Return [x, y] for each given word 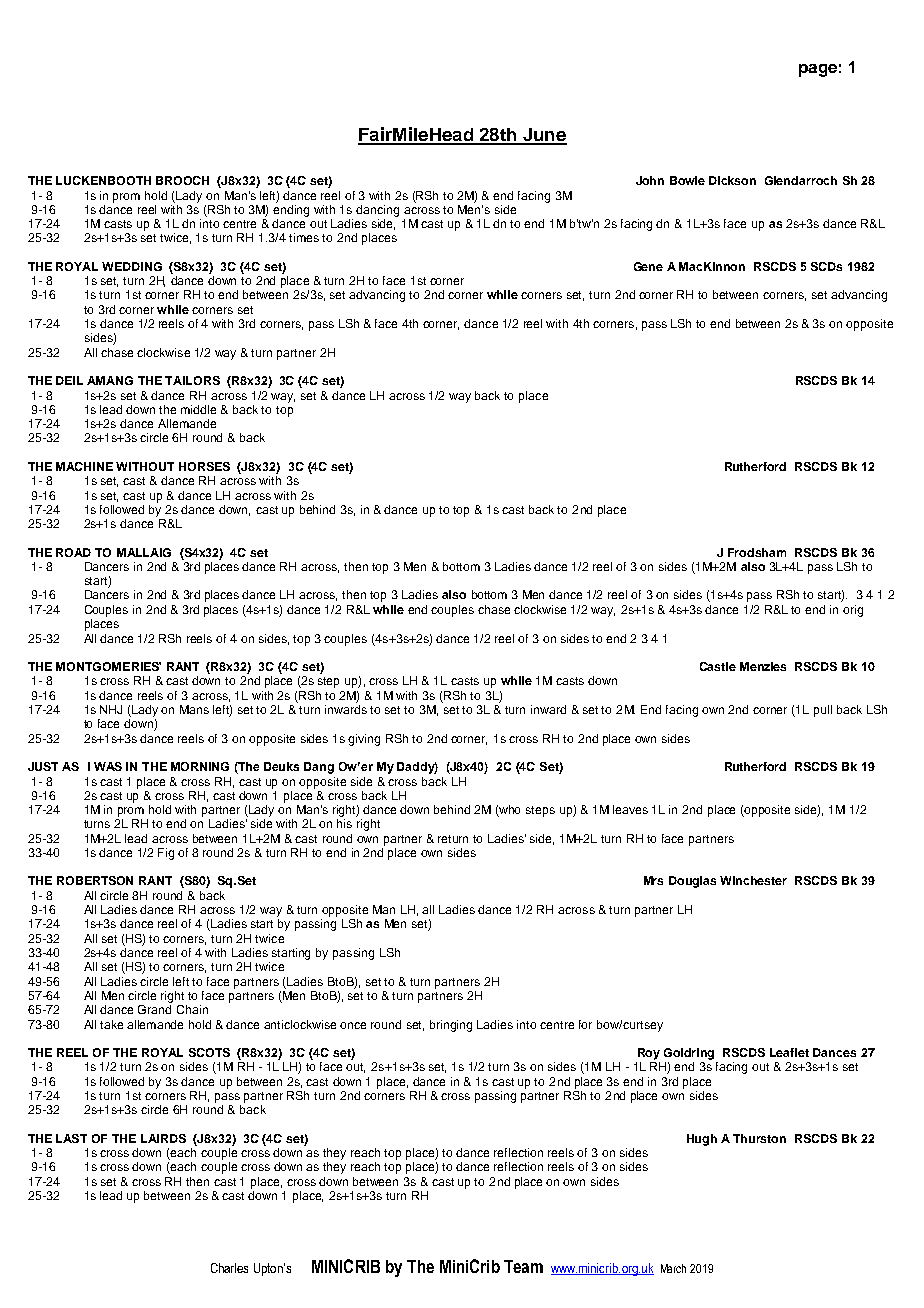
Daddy [417, 768]
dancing [377, 211]
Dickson [732, 180]
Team [523, 1266]
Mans [194, 709]
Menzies [763, 666]
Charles [229, 1268]
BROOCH [182, 180]
